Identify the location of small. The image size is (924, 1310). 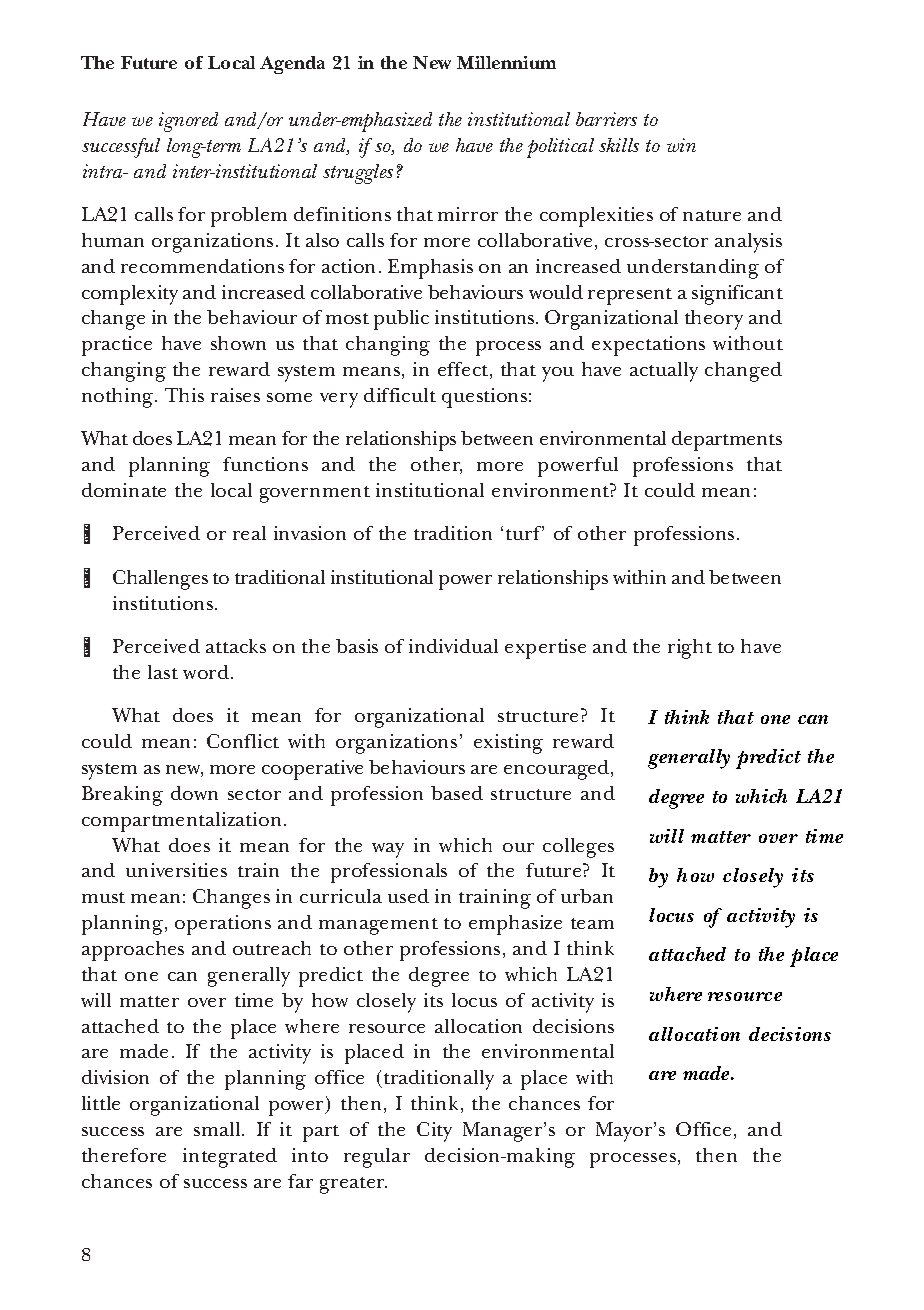
(218, 1129).
